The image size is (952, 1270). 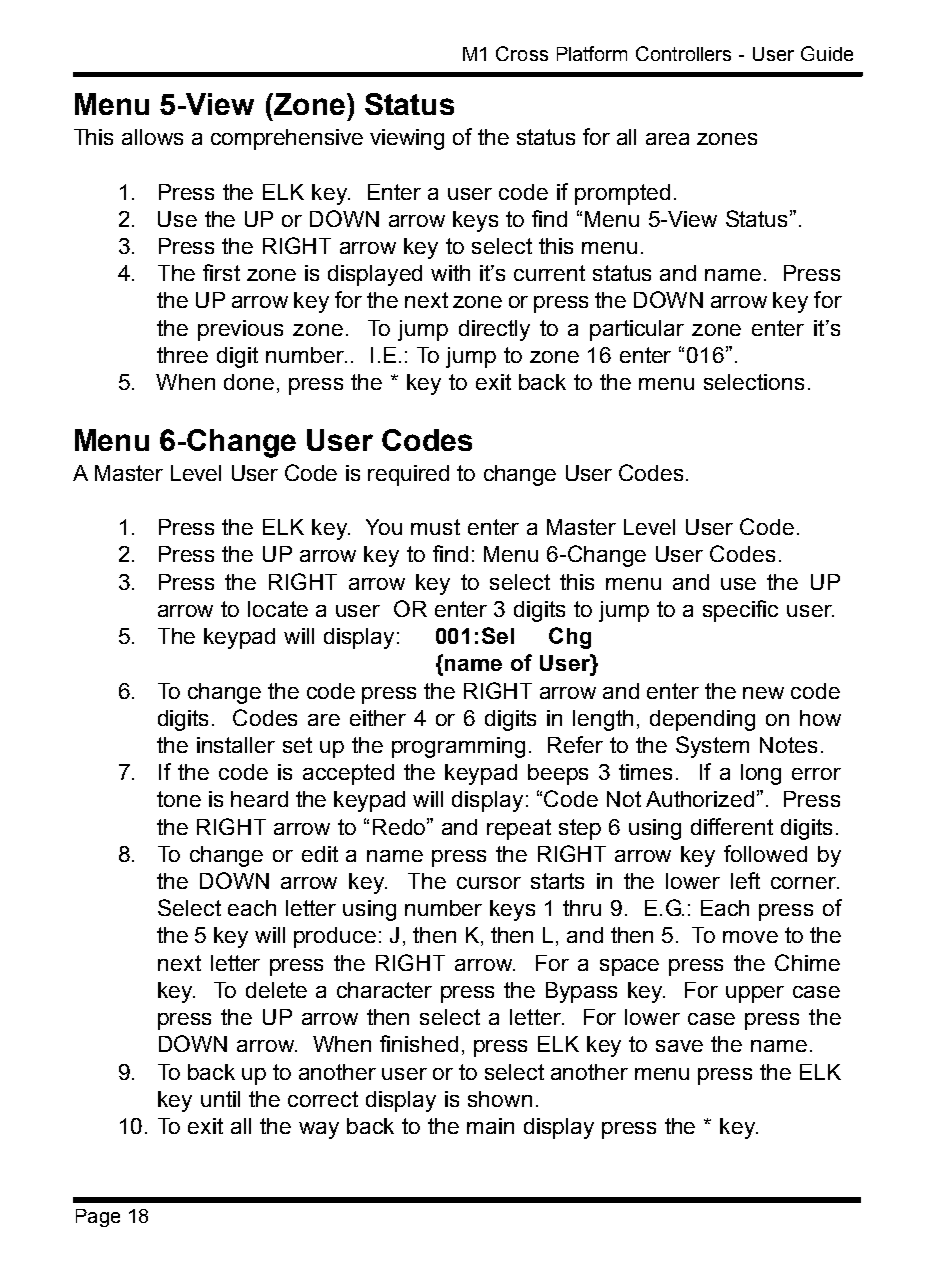 What do you see at coordinates (570, 638) in the document?
I see `Chg` at bounding box center [570, 638].
